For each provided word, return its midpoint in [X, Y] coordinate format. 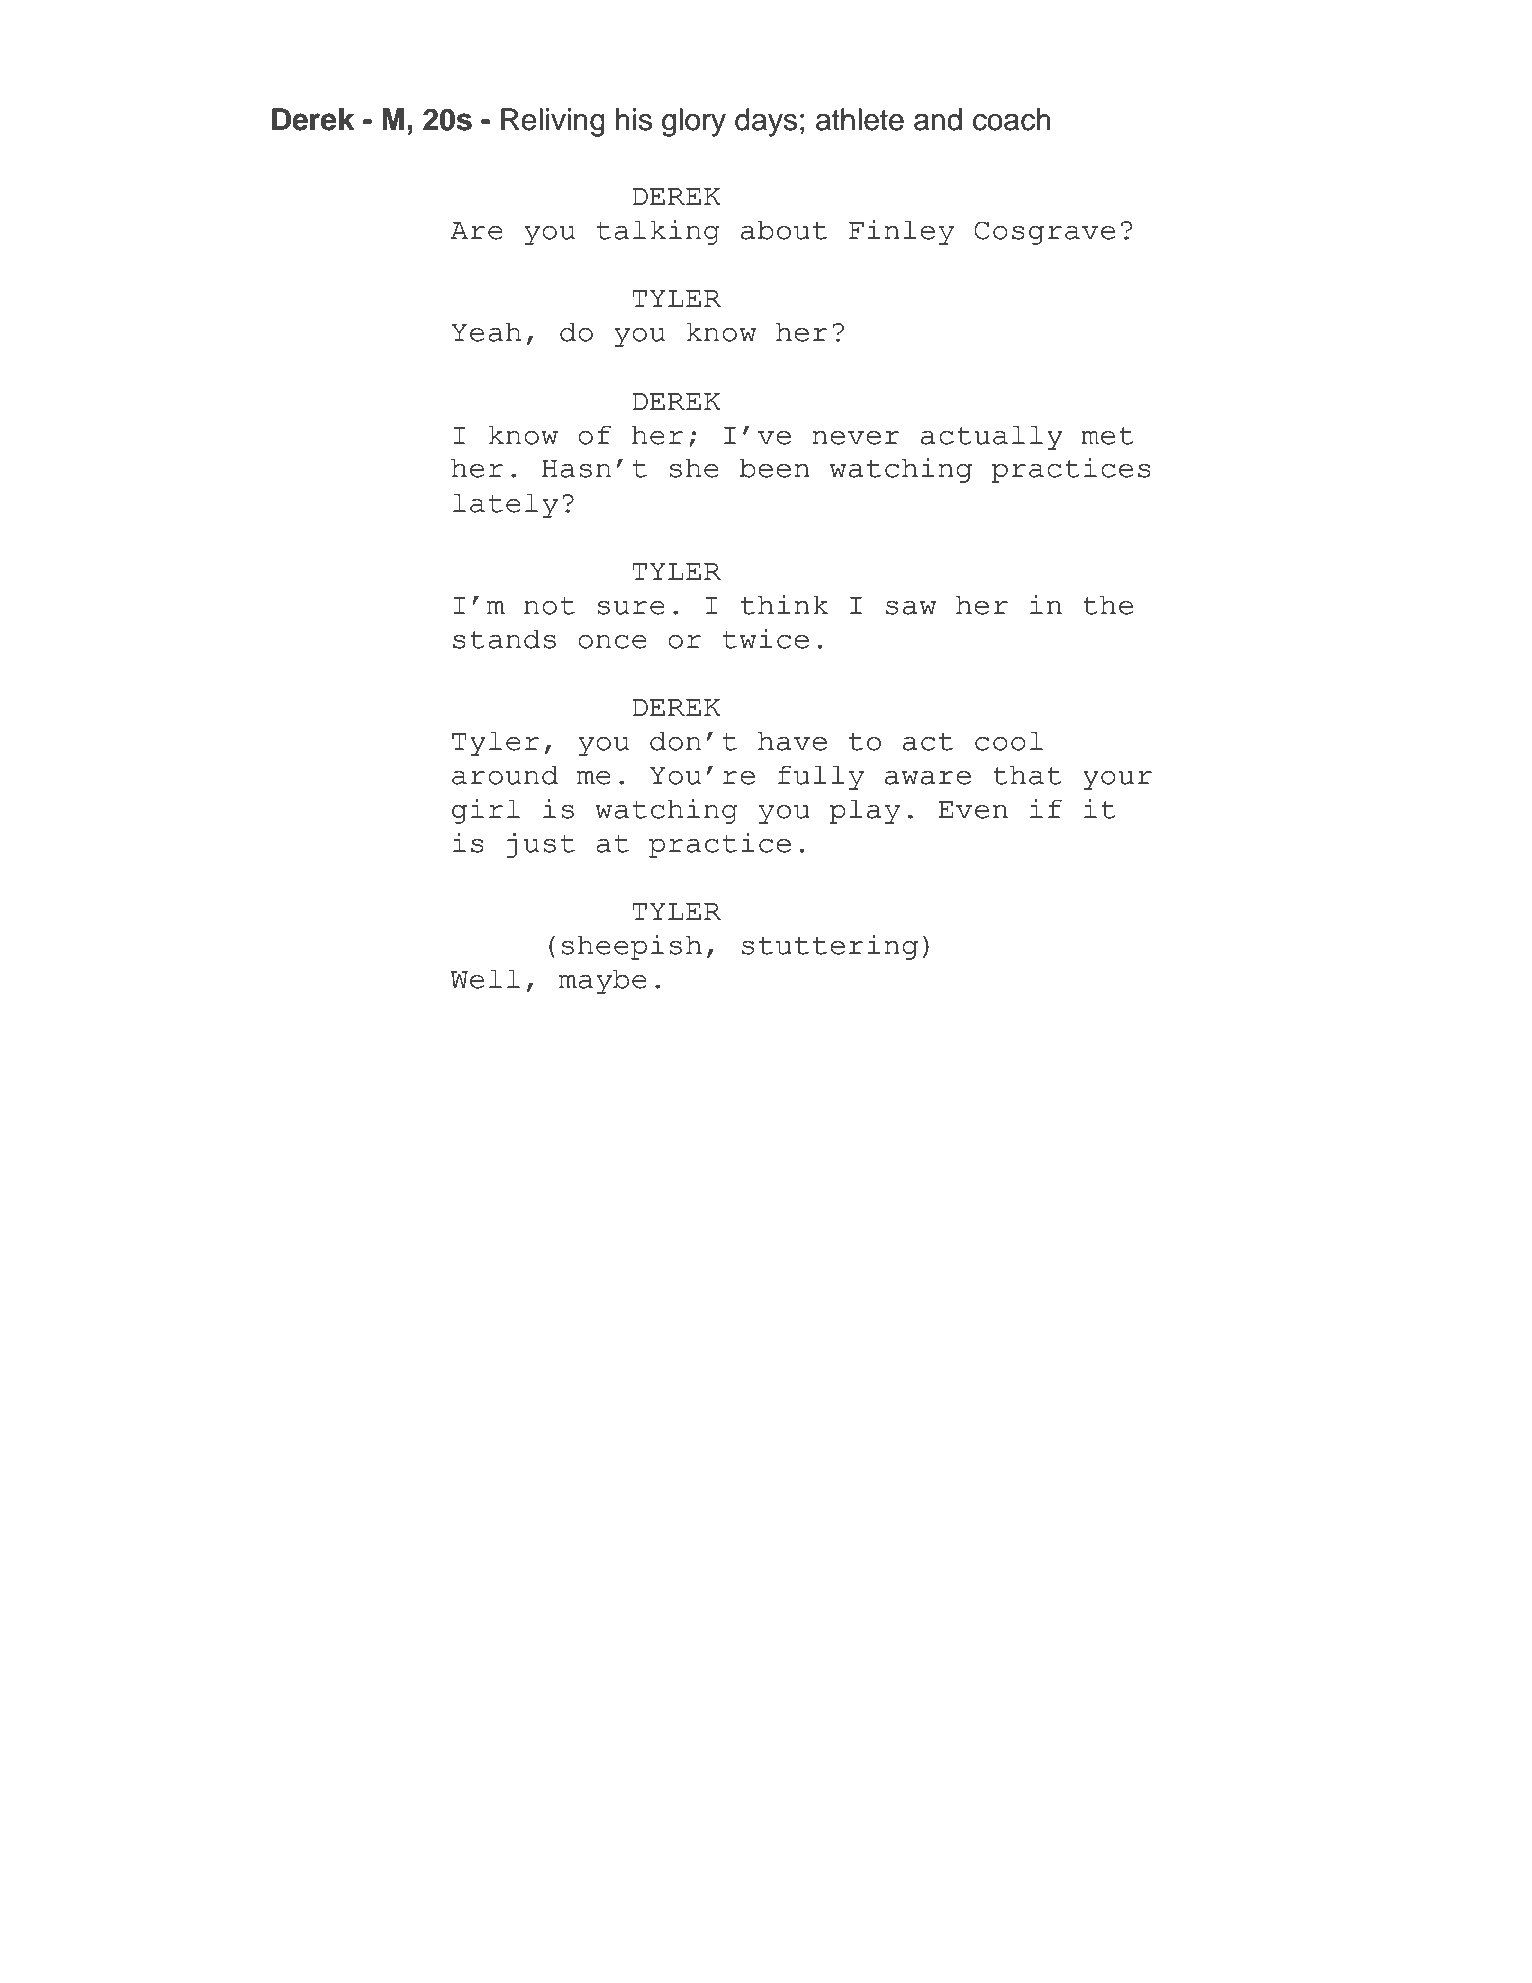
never [856, 438]
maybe [603, 981]
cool [1009, 741]
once [612, 642]
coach [1012, 119]
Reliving [553, 122]
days [766, 122]
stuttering [830, 947]
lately [505, 505]
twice [766, 638]
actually [992, 437]
